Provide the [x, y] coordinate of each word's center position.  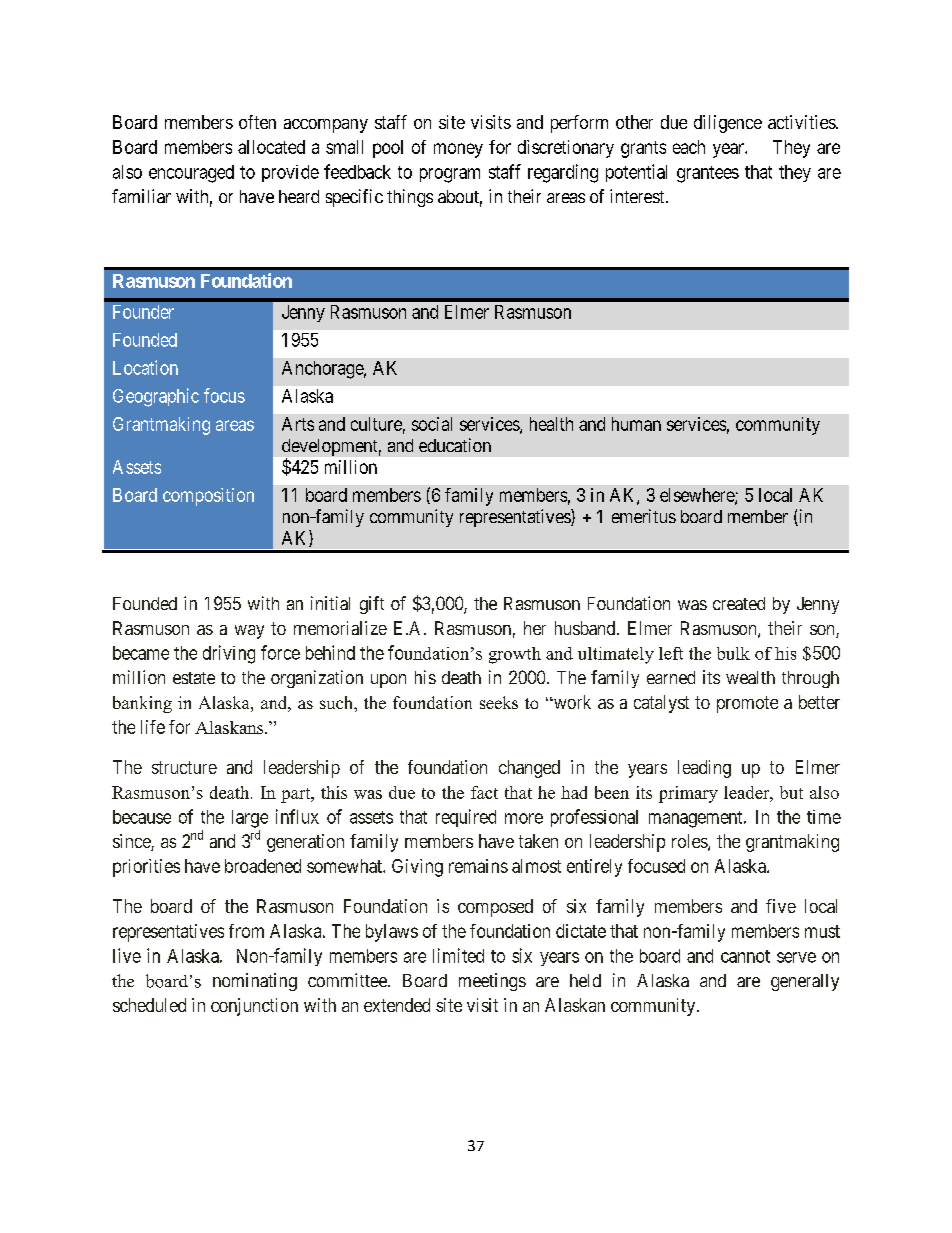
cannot [745, 956]
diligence [728, 124]
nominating [255, 982]
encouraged [191, 174]
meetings [492, 982]
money [458, 150]
